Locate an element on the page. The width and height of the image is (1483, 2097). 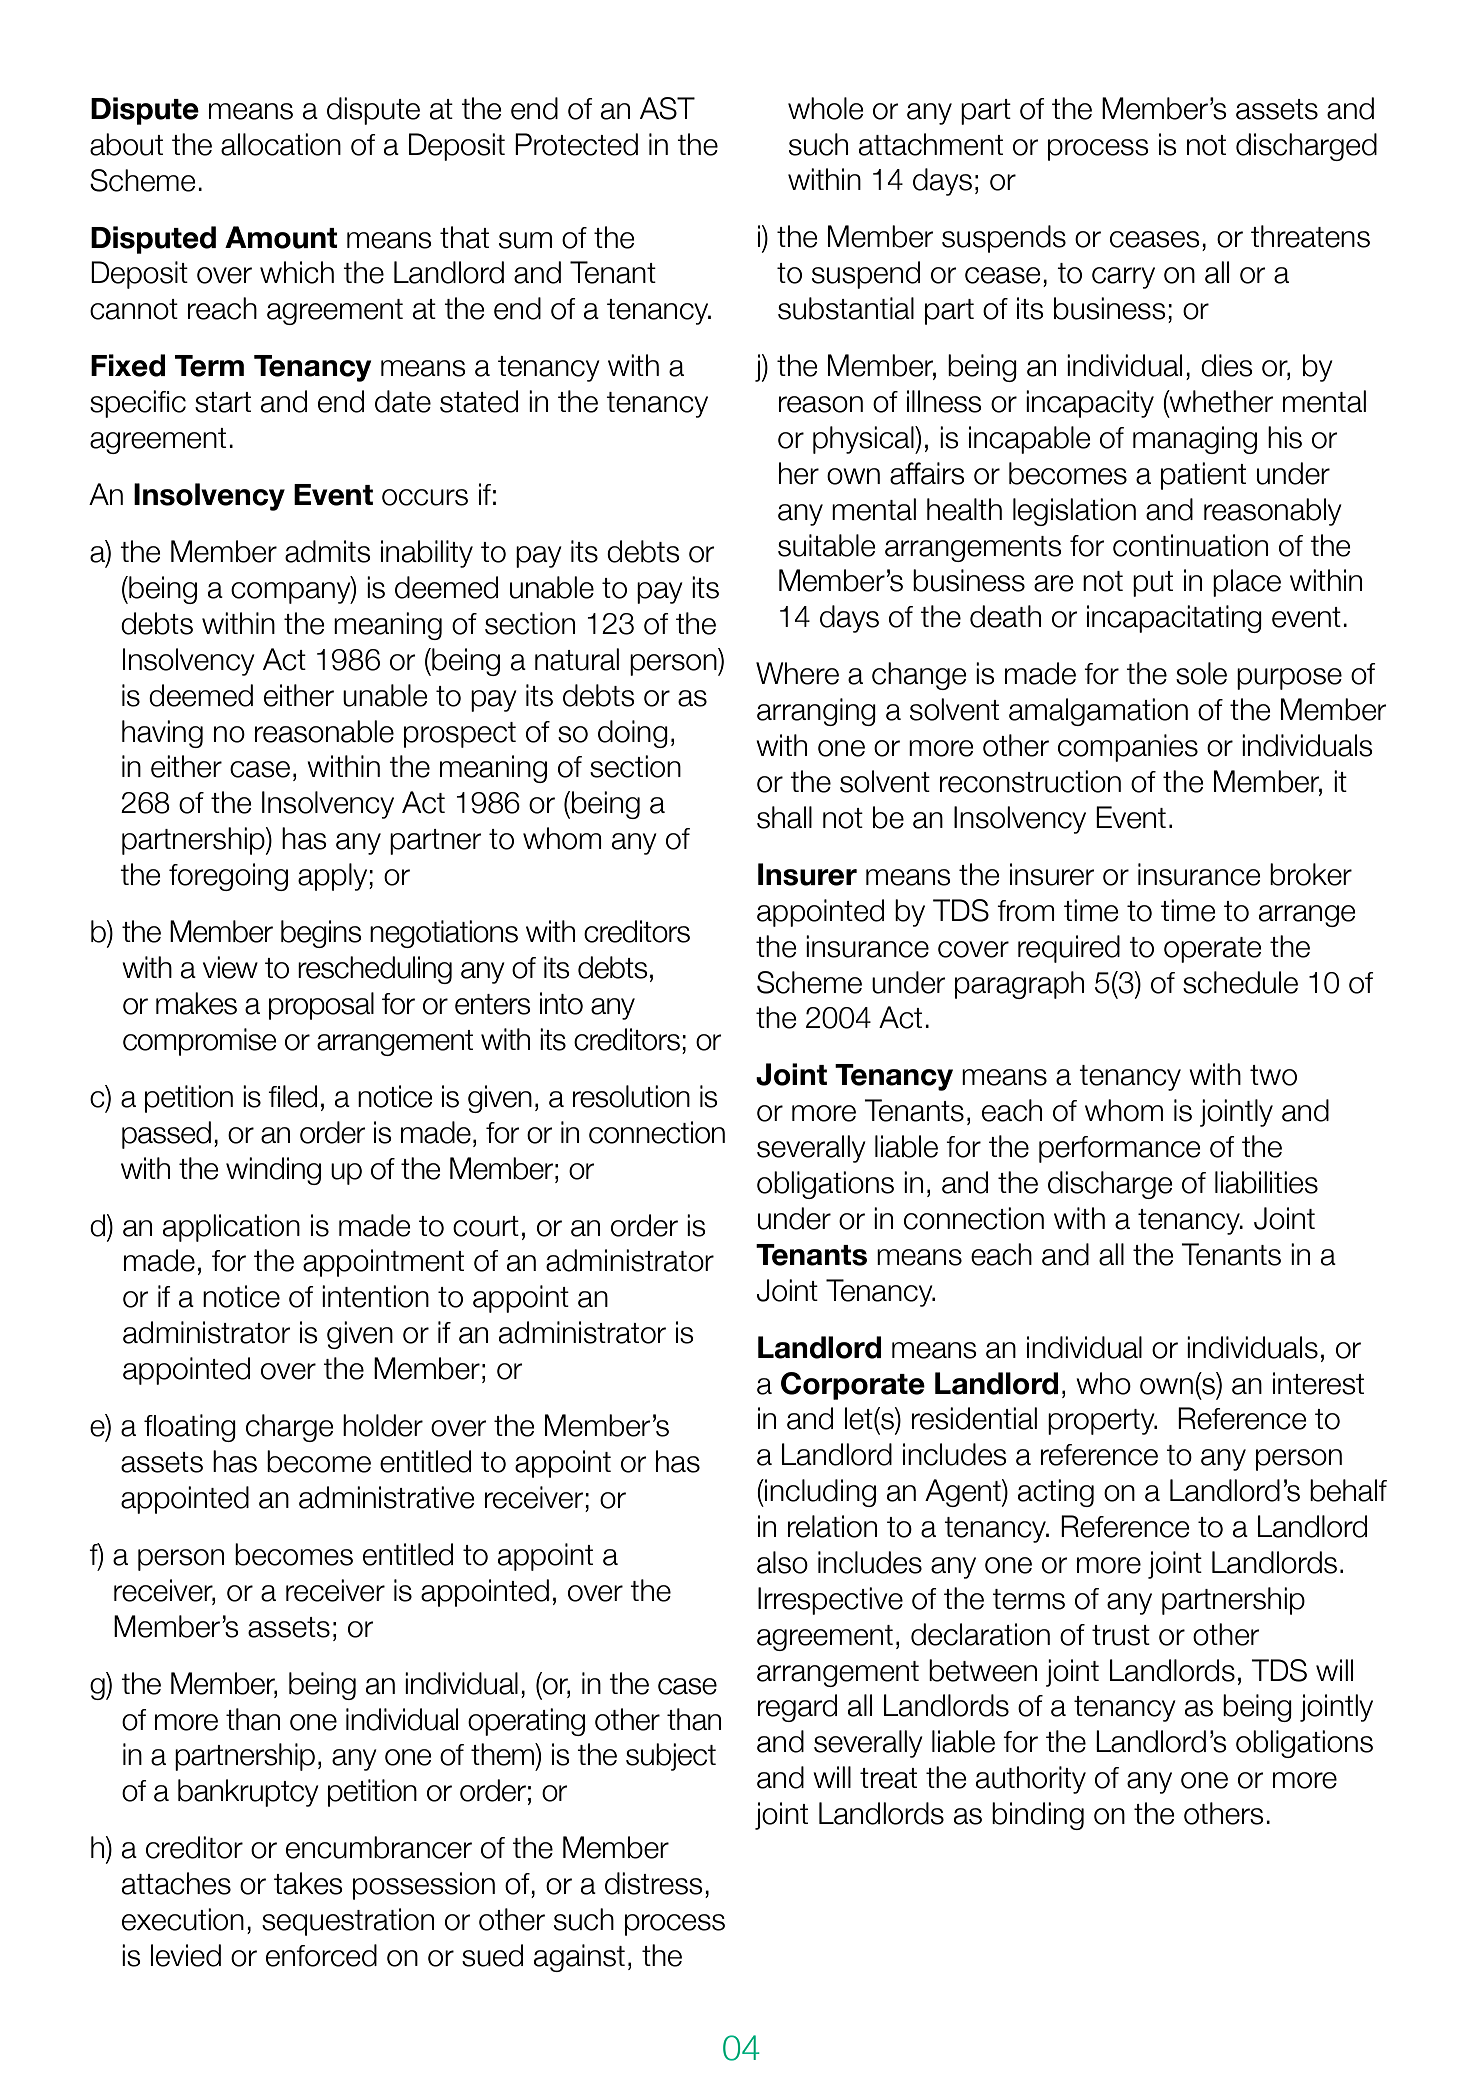
binding is located at coordinates (1038, 1816).
